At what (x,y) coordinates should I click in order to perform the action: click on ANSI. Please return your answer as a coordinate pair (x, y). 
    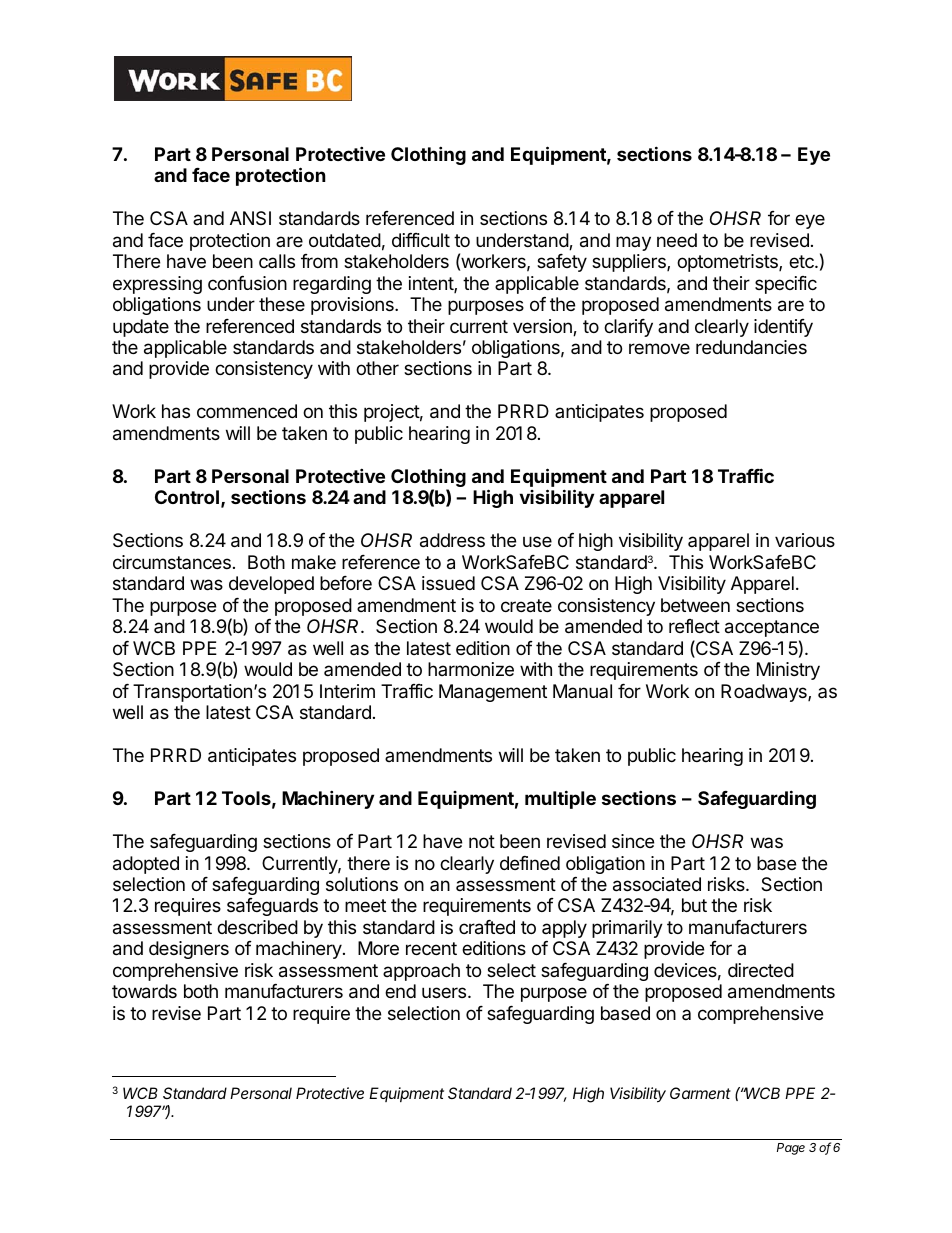
    Looking at the image, I should click on (250, 218).
